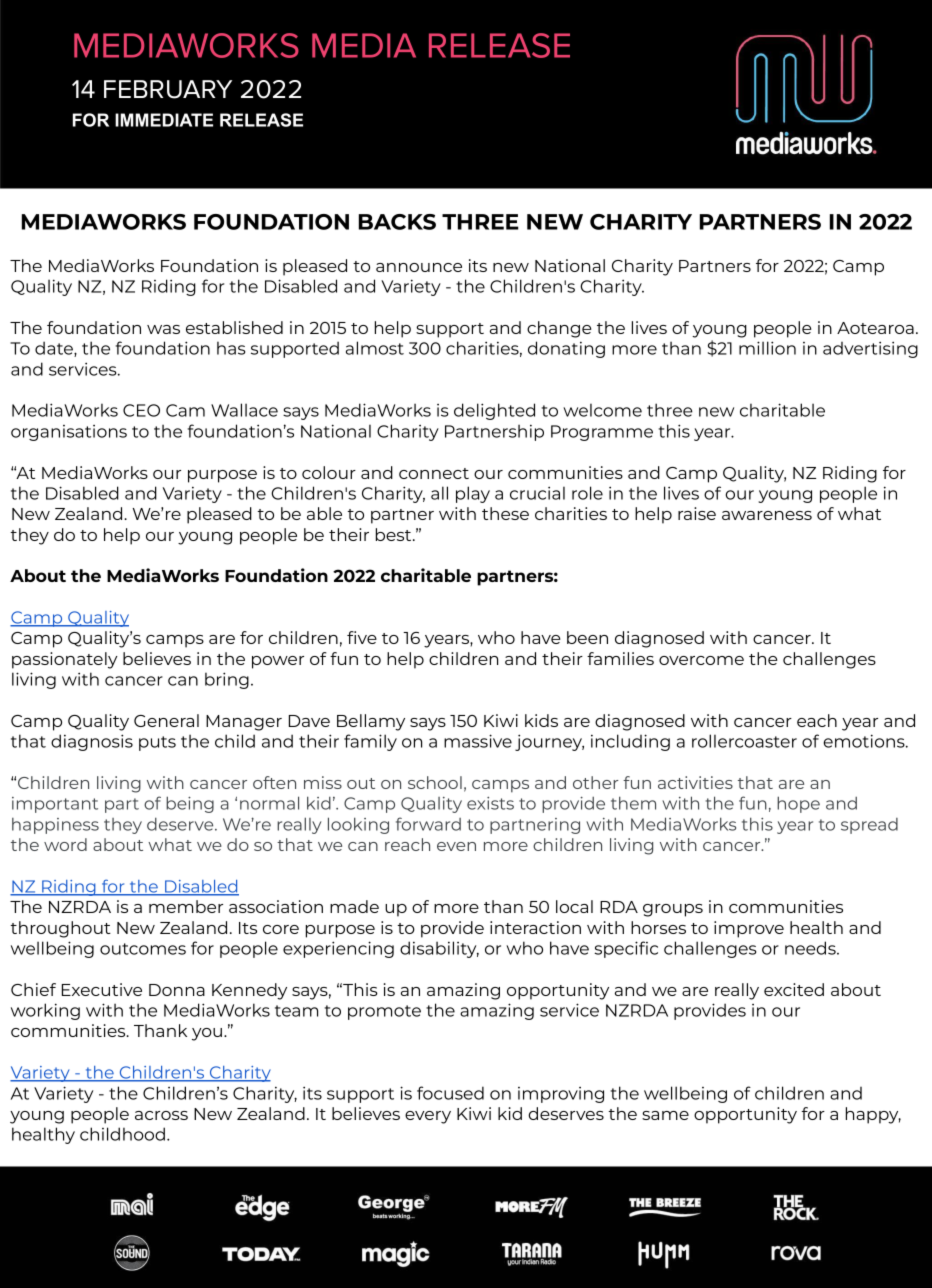 This document has height=1288, width=932. Describe the element at coordinates (163, 329) in the document. I see `was` at that location.
